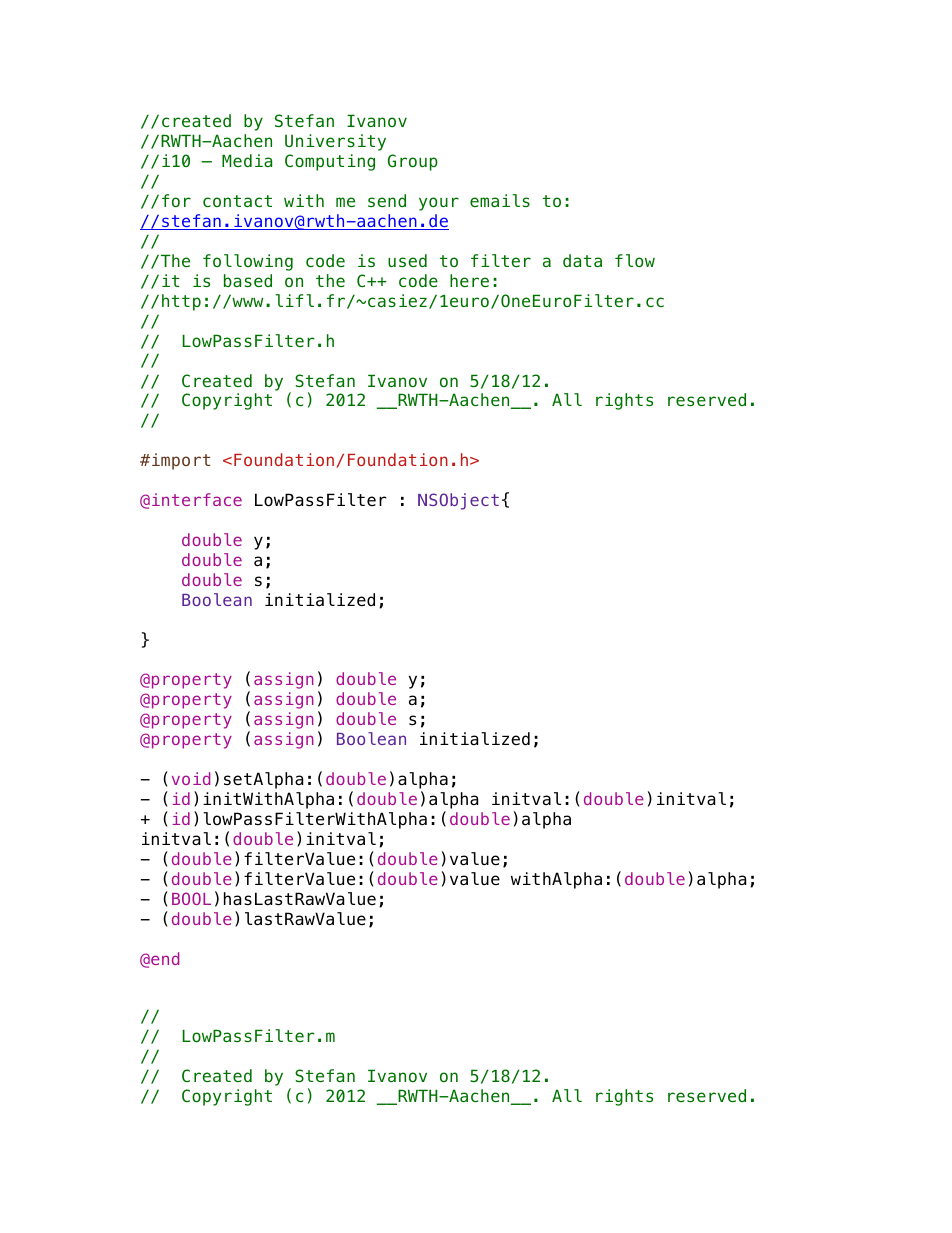  I want to click on Media, so click(247, 160).
